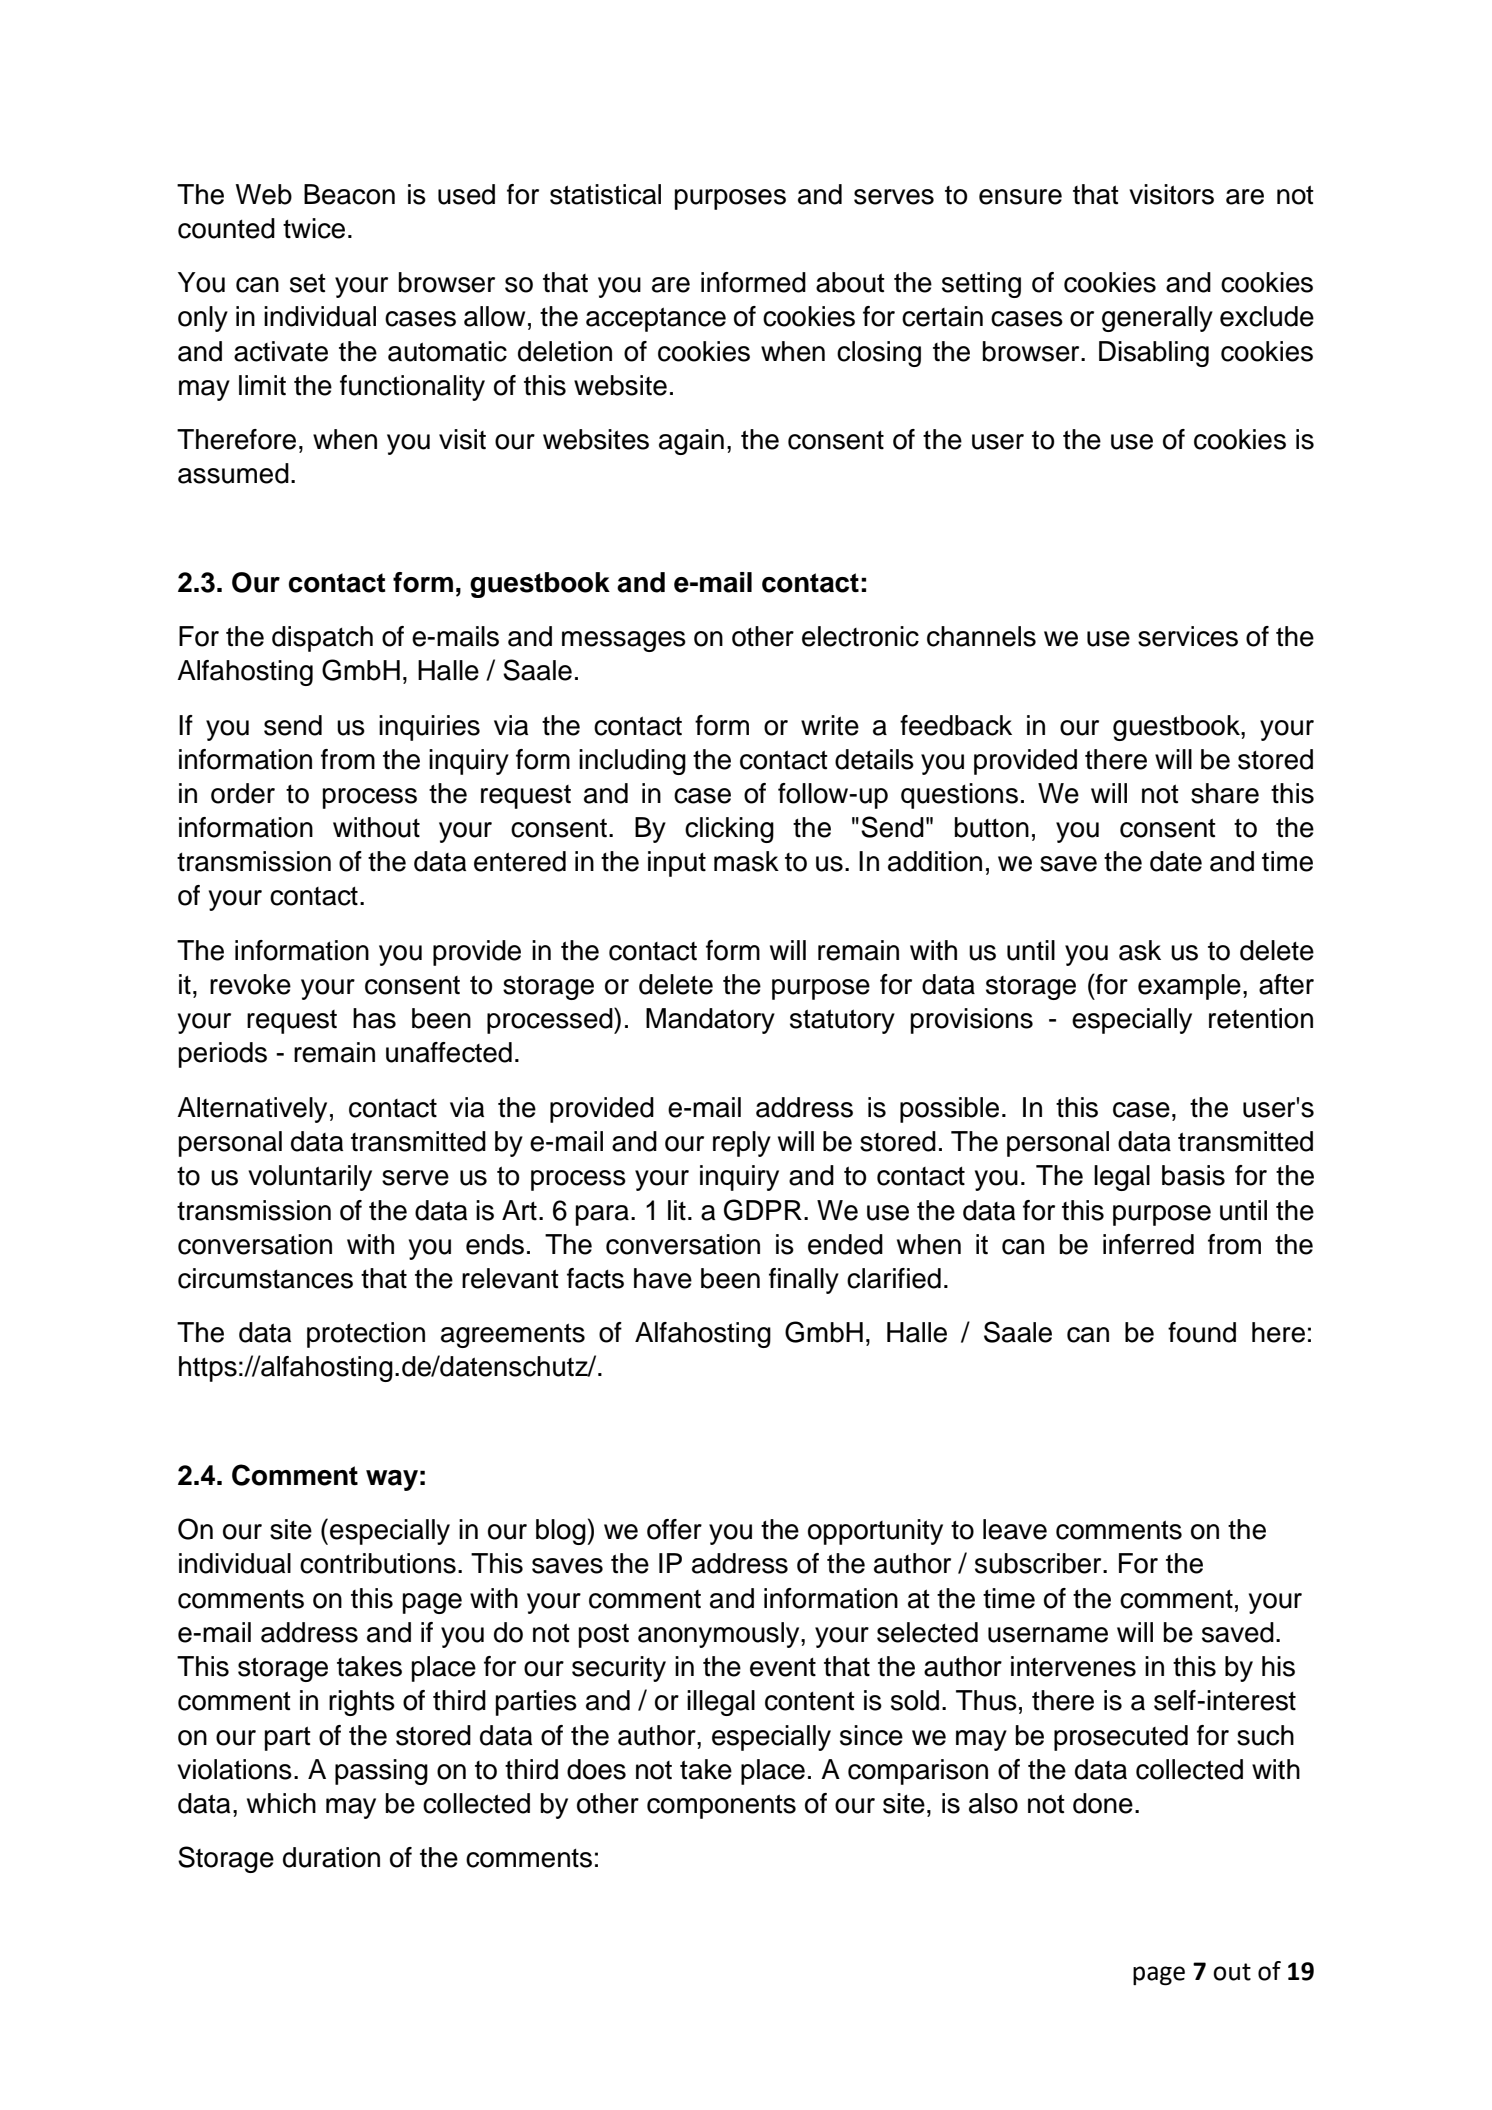 The image size is (1492, 2110). I want to click on services, so click(1188, 636).
